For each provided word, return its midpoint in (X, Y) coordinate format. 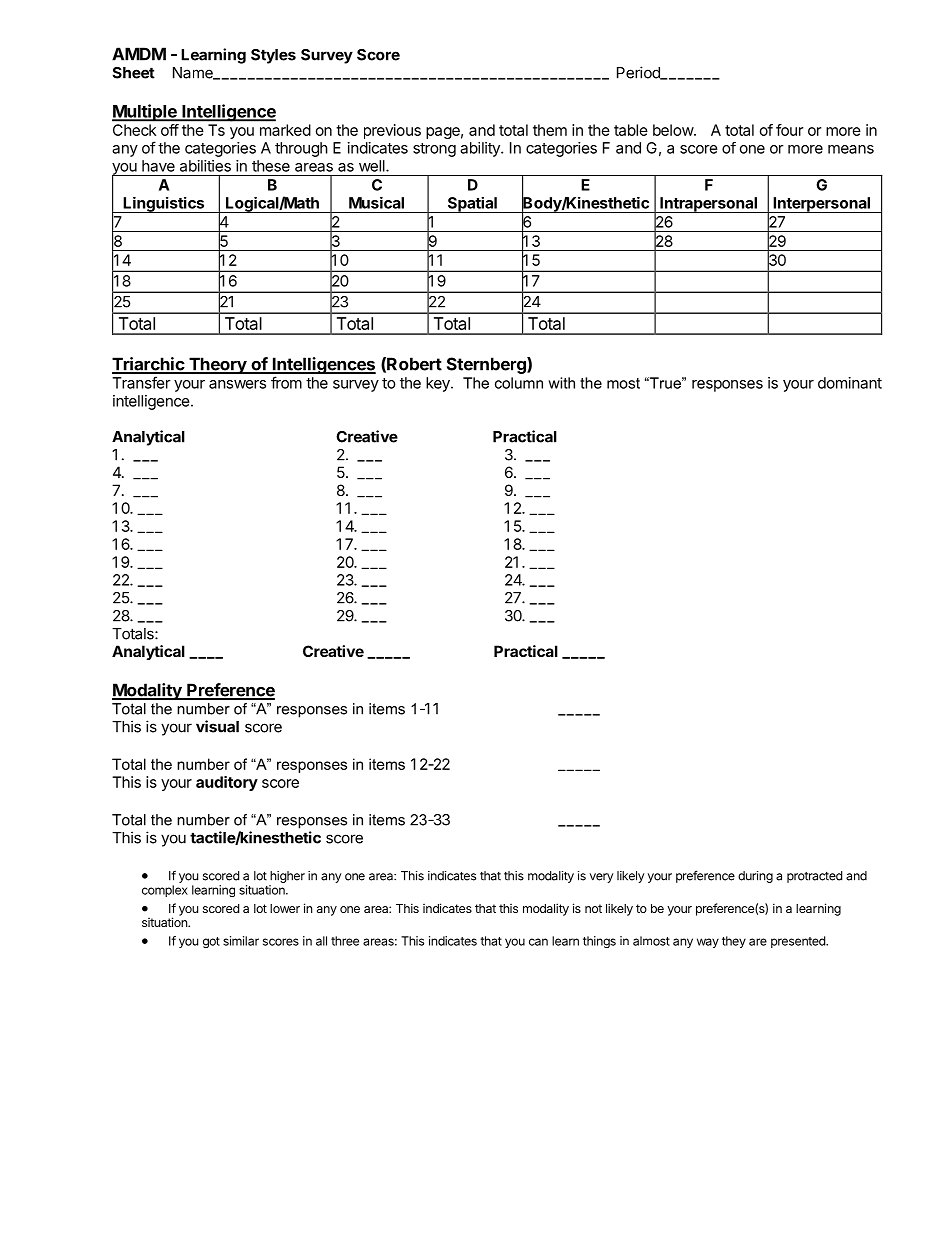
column (519, 383)
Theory (217, 365)
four (789, 130)
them (550, 130)
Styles (273, 56)
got (211, 942)
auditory (227, 783)
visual (217, 726)
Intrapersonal (708, 205)
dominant (850, 383)
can (538, 942)
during (755, 877)
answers (237, 384)
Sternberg (487, 365)
